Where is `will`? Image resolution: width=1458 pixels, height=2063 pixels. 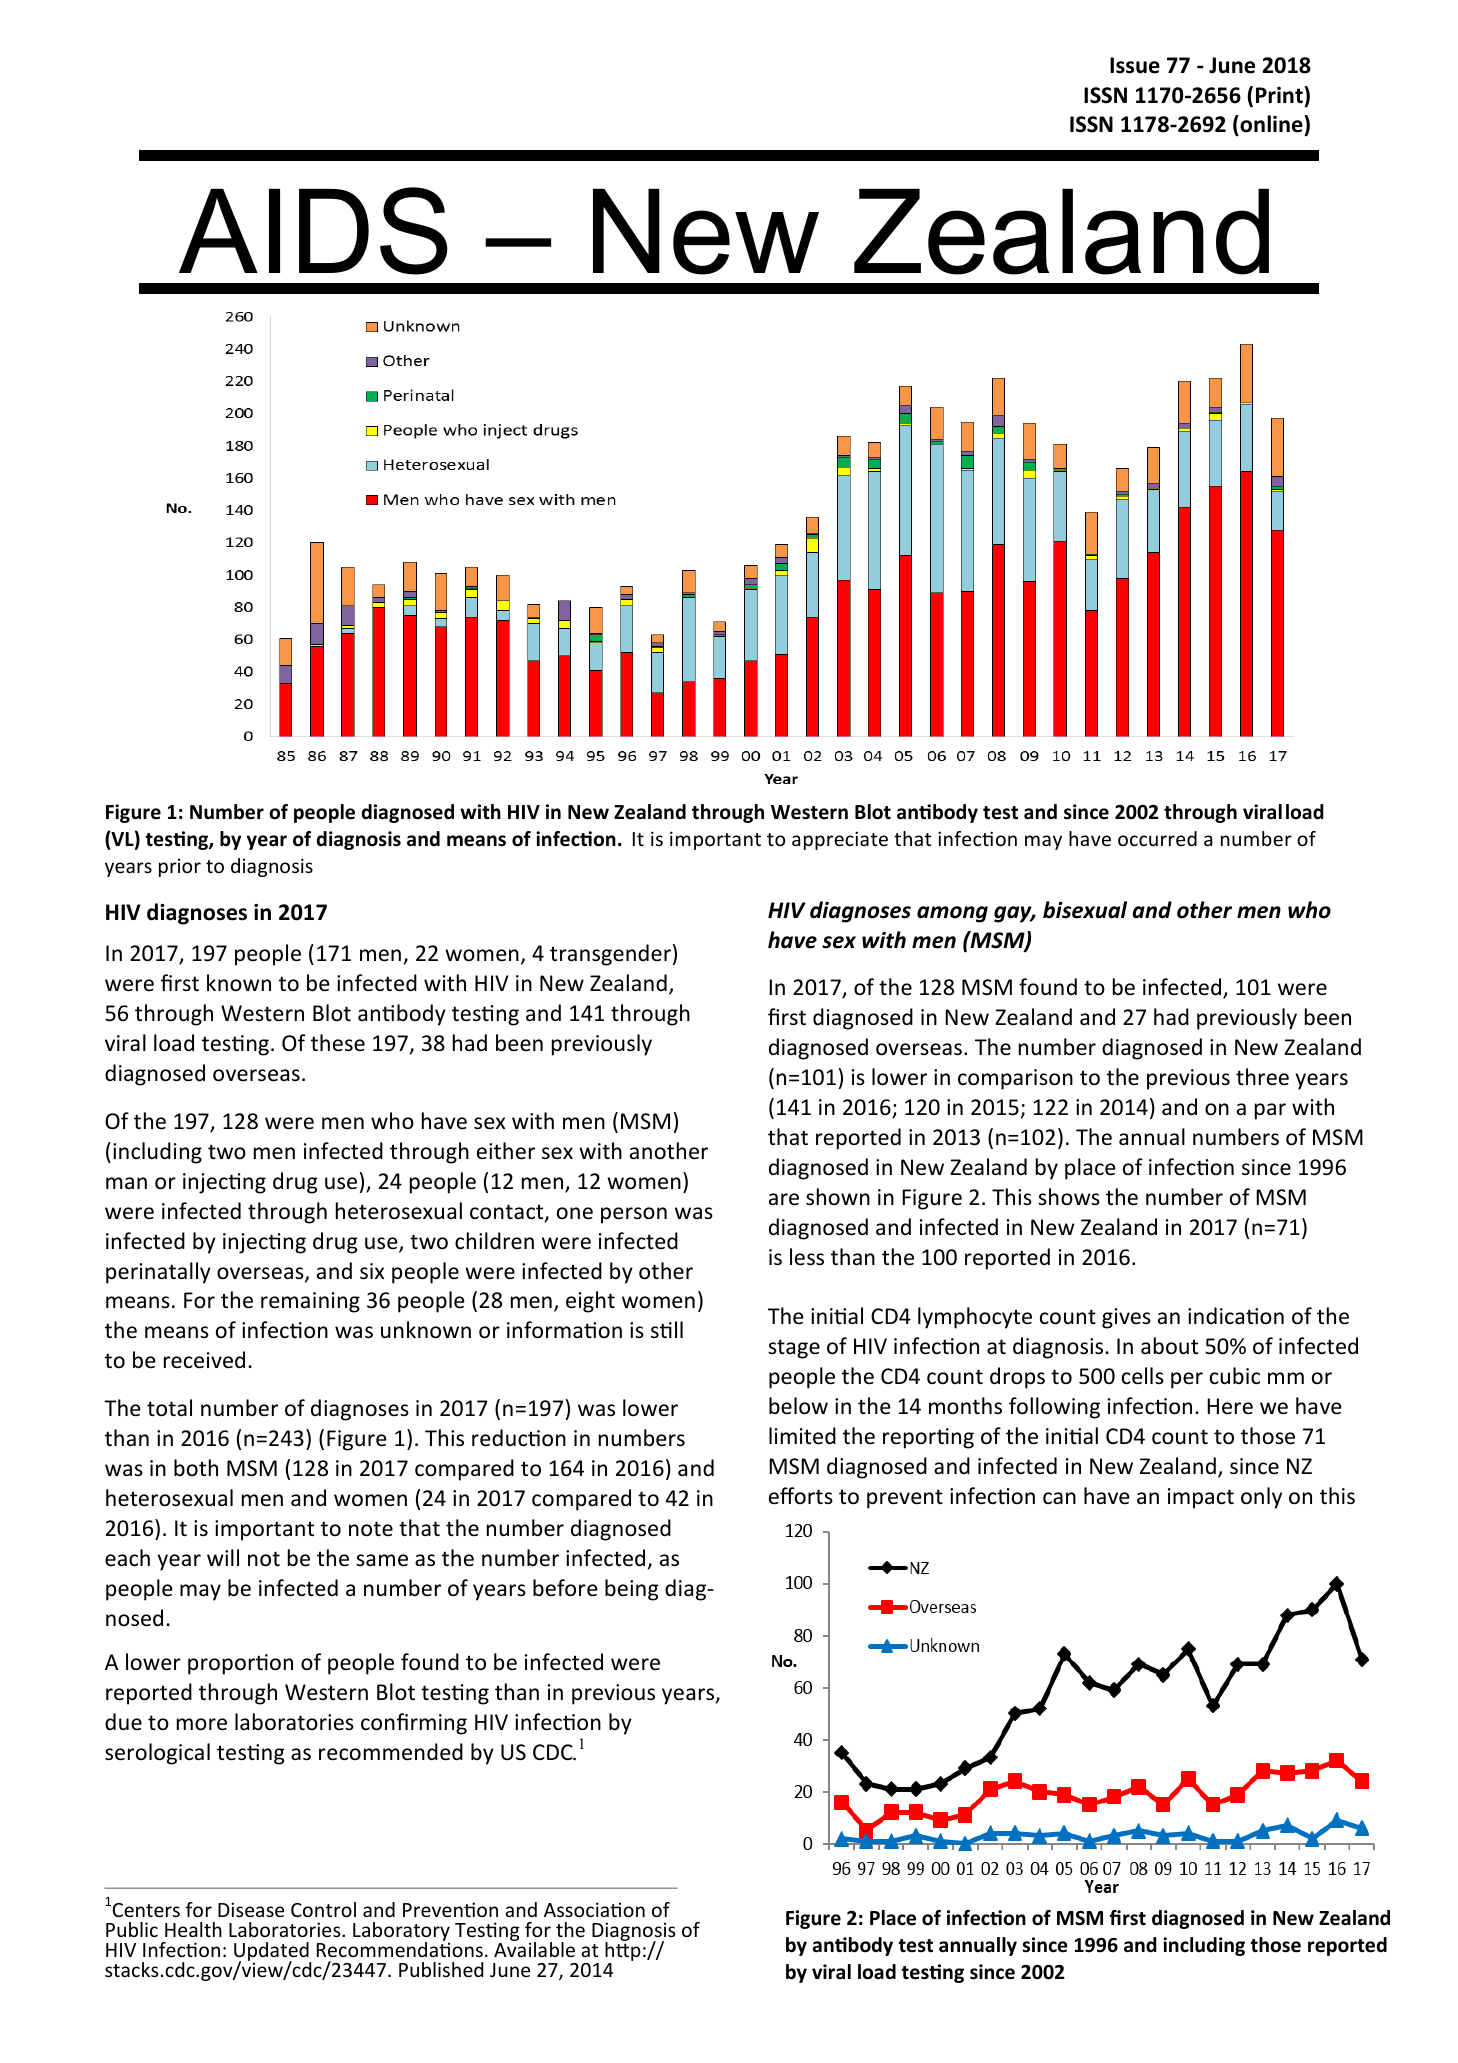
will is located at coordinates (223, 1557).
